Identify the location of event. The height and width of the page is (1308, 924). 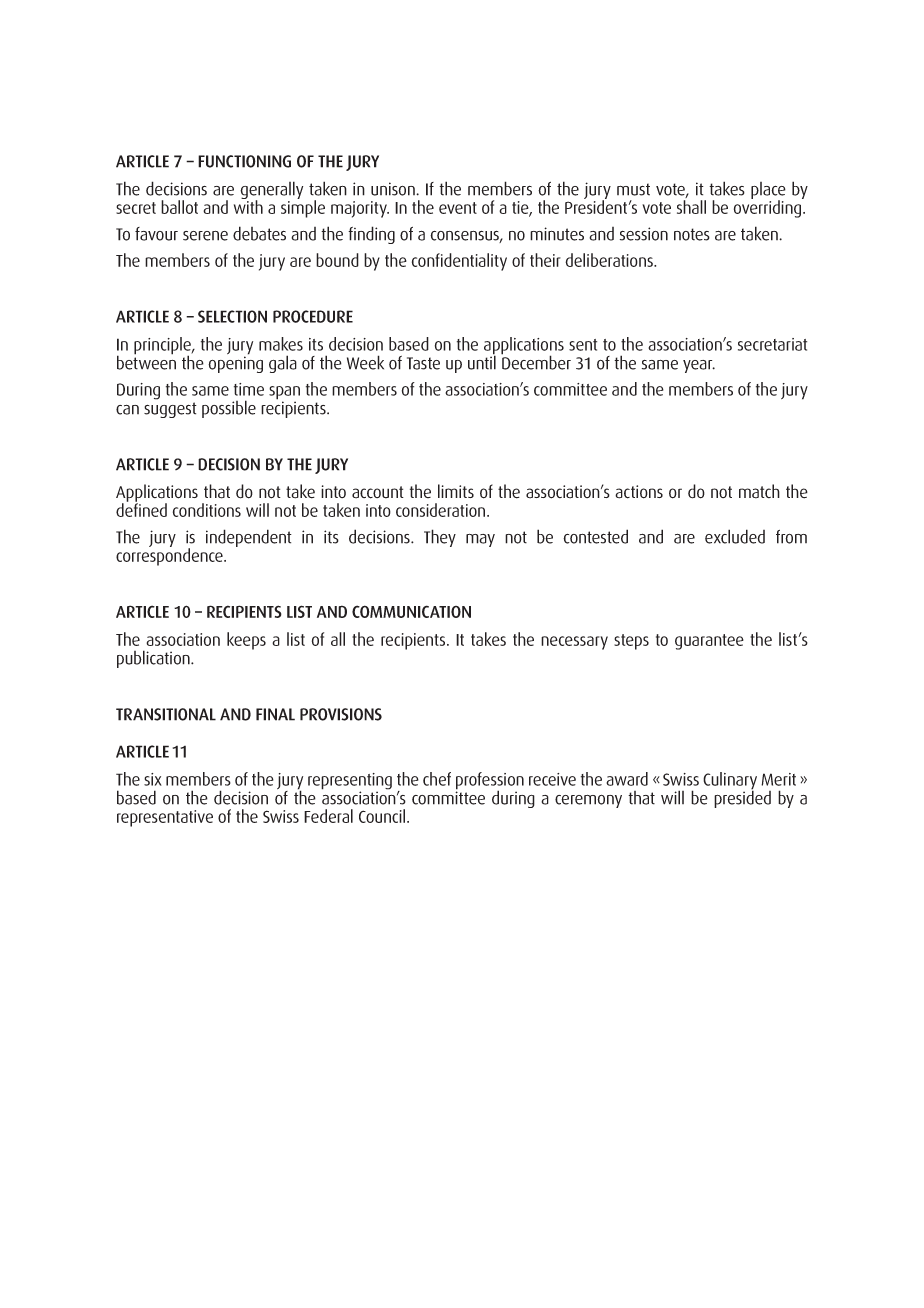
(458, 208).
